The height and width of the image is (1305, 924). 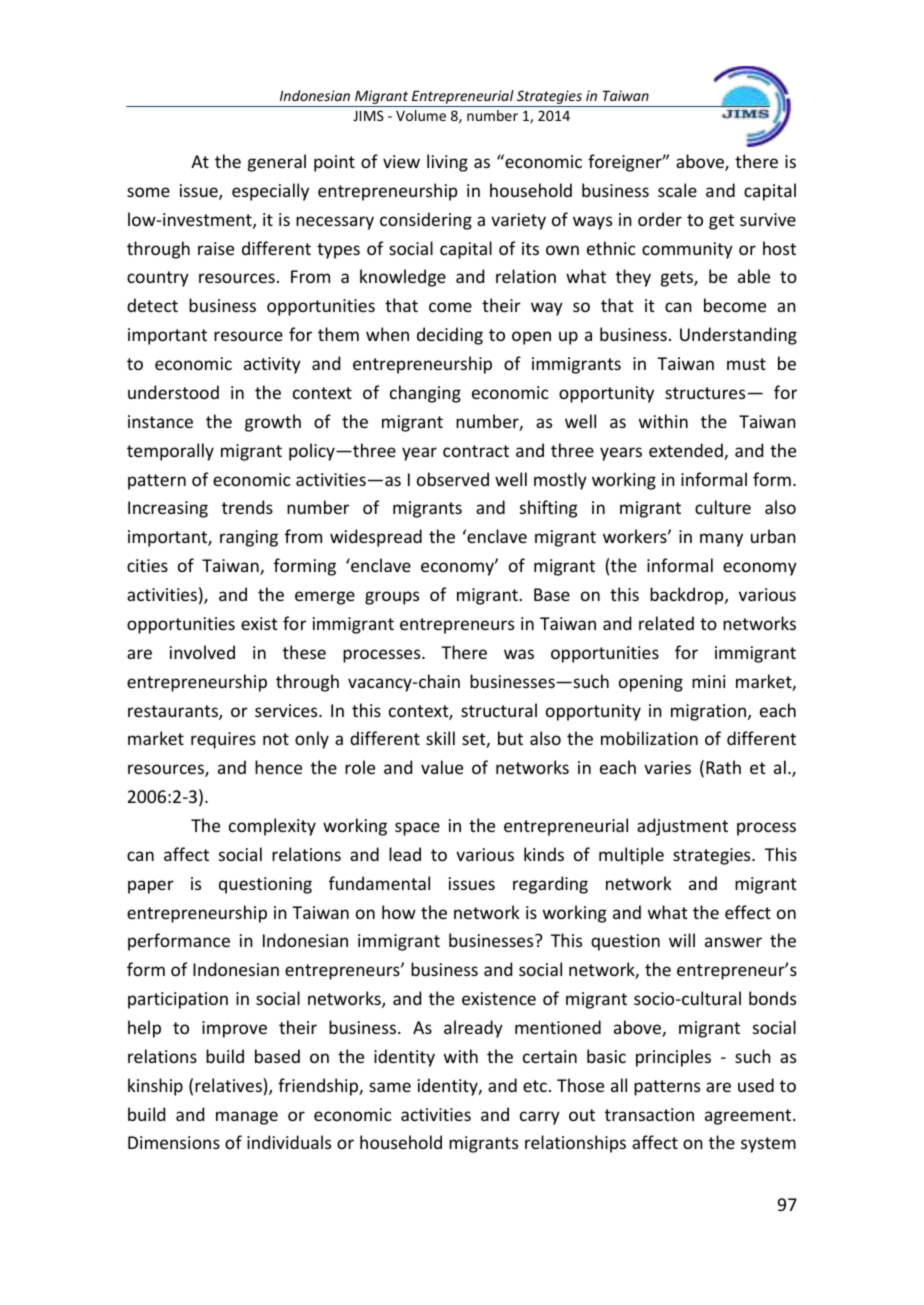 What do you see at coordinates (540, 1118) in the image?
I see `carry` at bounding box center [540, 1118].
